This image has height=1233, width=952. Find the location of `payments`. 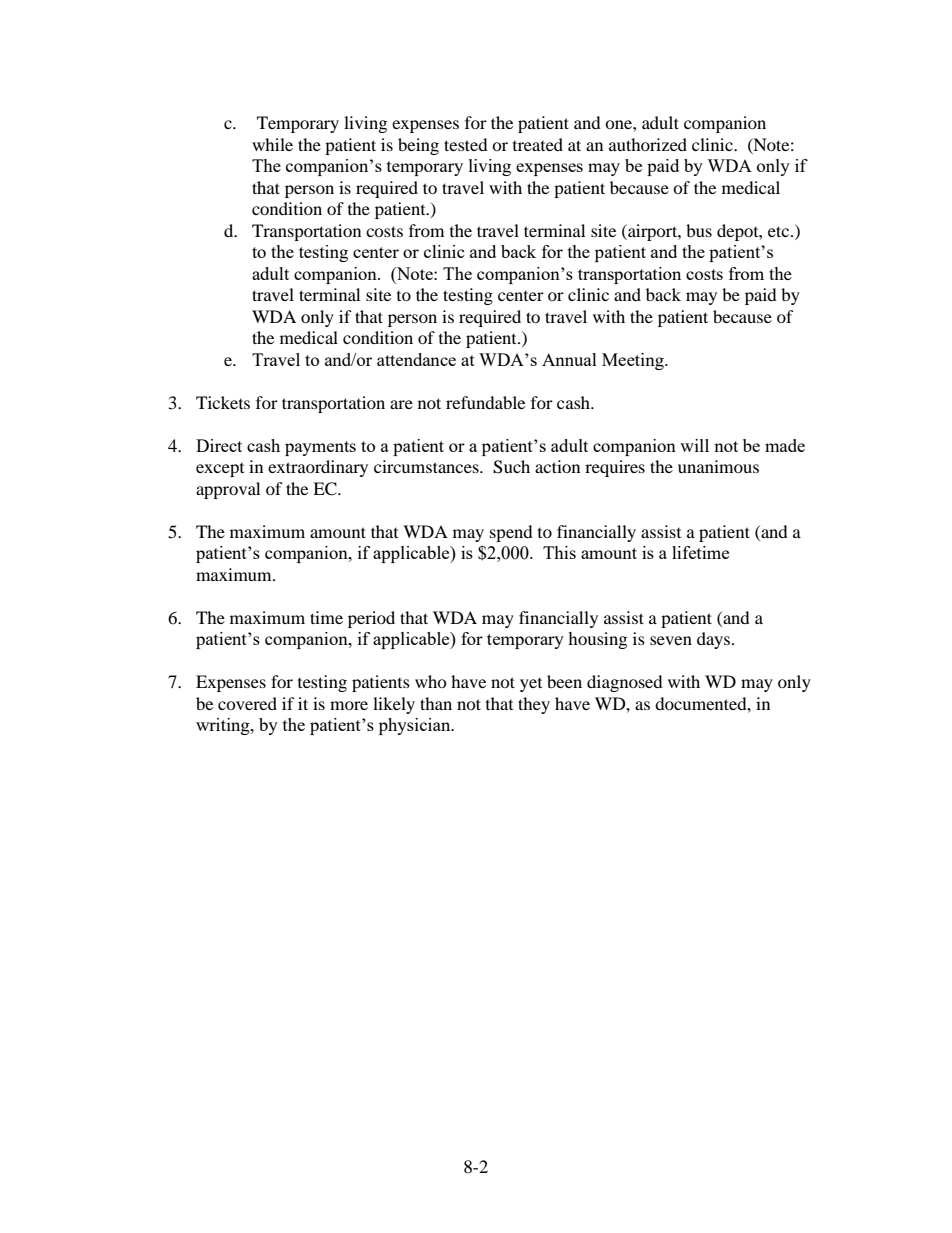

payments is located at coordinates (320, 448).
